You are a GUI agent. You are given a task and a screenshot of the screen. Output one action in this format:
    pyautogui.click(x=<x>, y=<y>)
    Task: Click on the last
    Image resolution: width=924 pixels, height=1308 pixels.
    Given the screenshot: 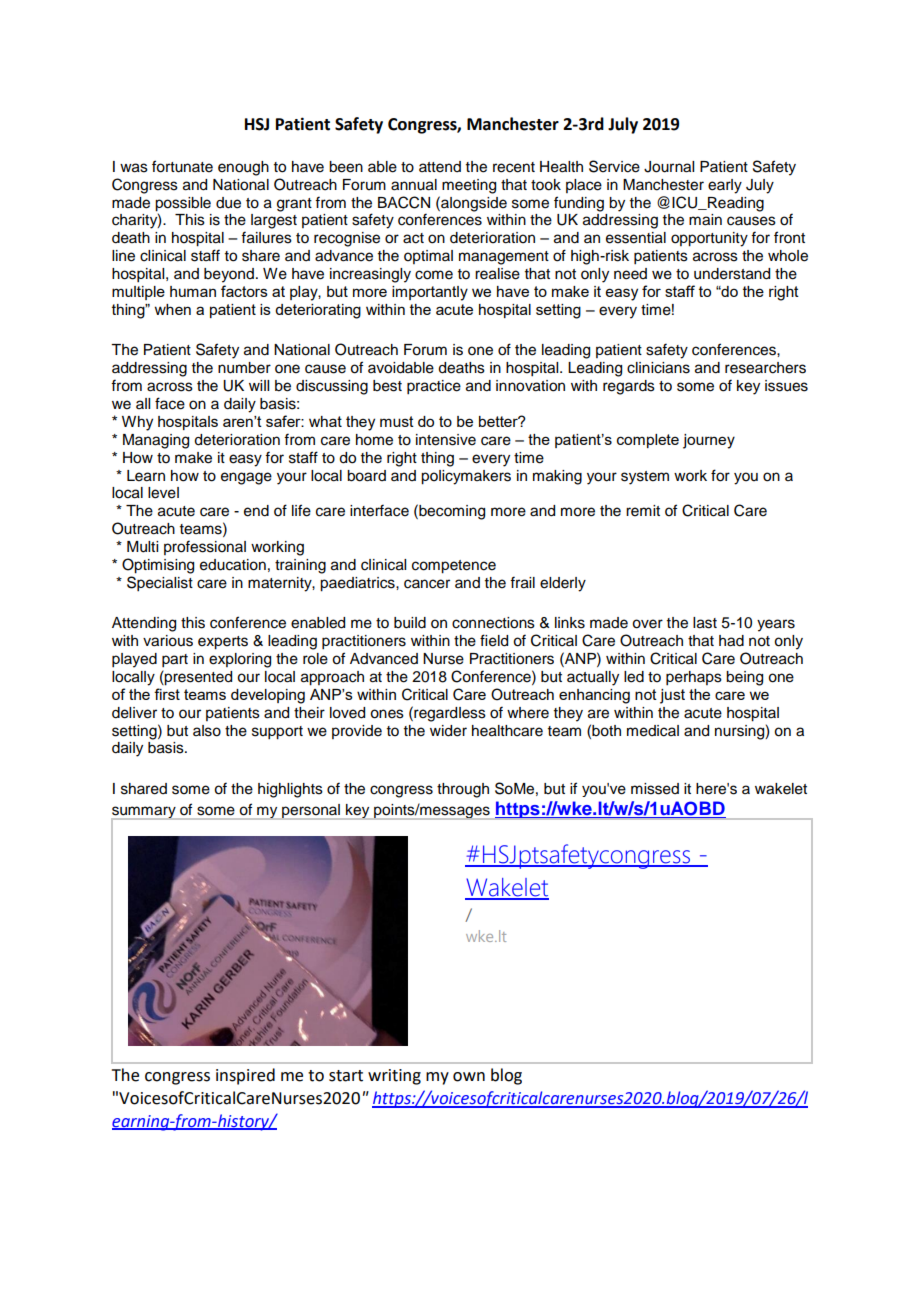 What is the action you would take?
    pyautogui.click(x=705, y=623)
